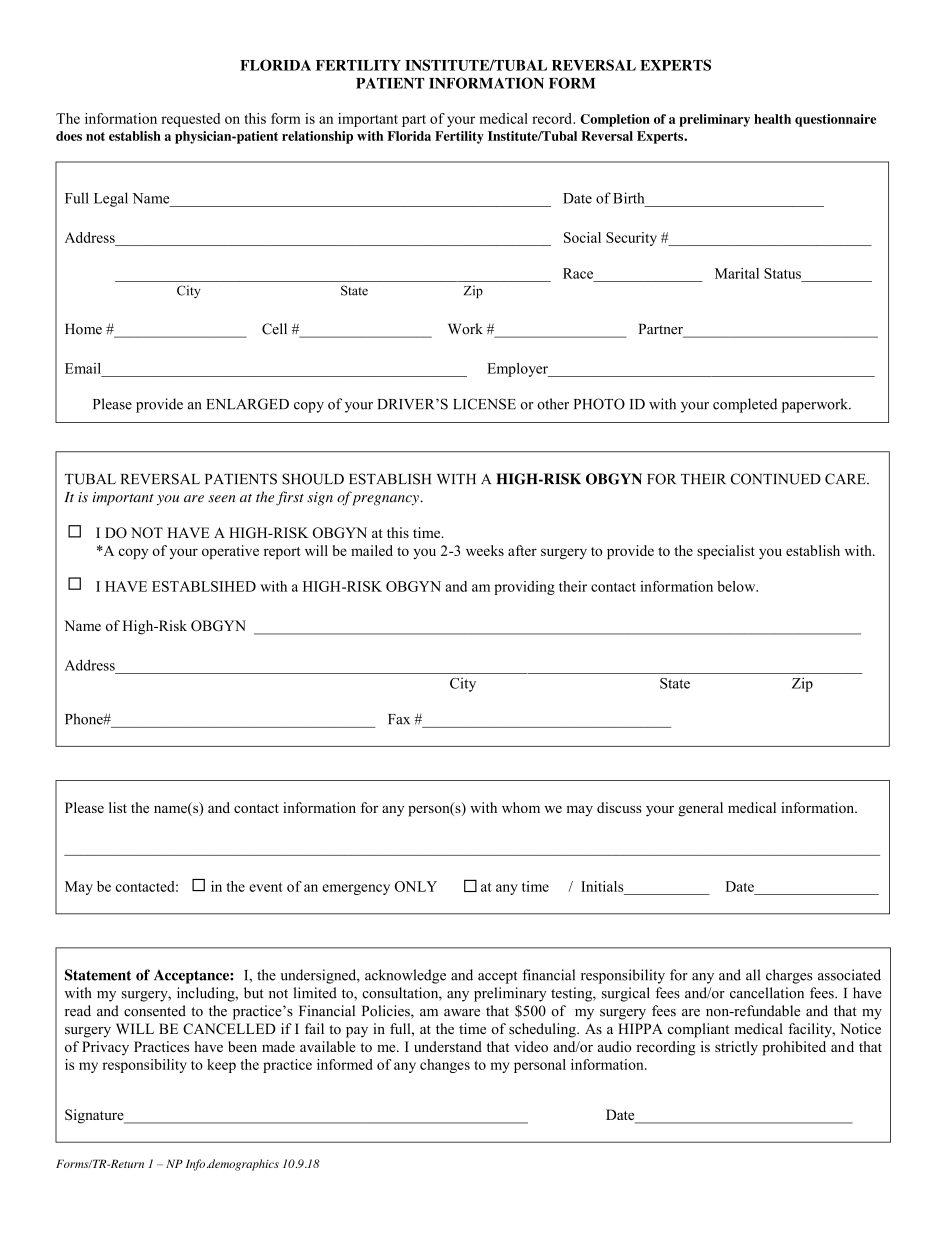  I want to click on LICENSE, so click(484, 404).
